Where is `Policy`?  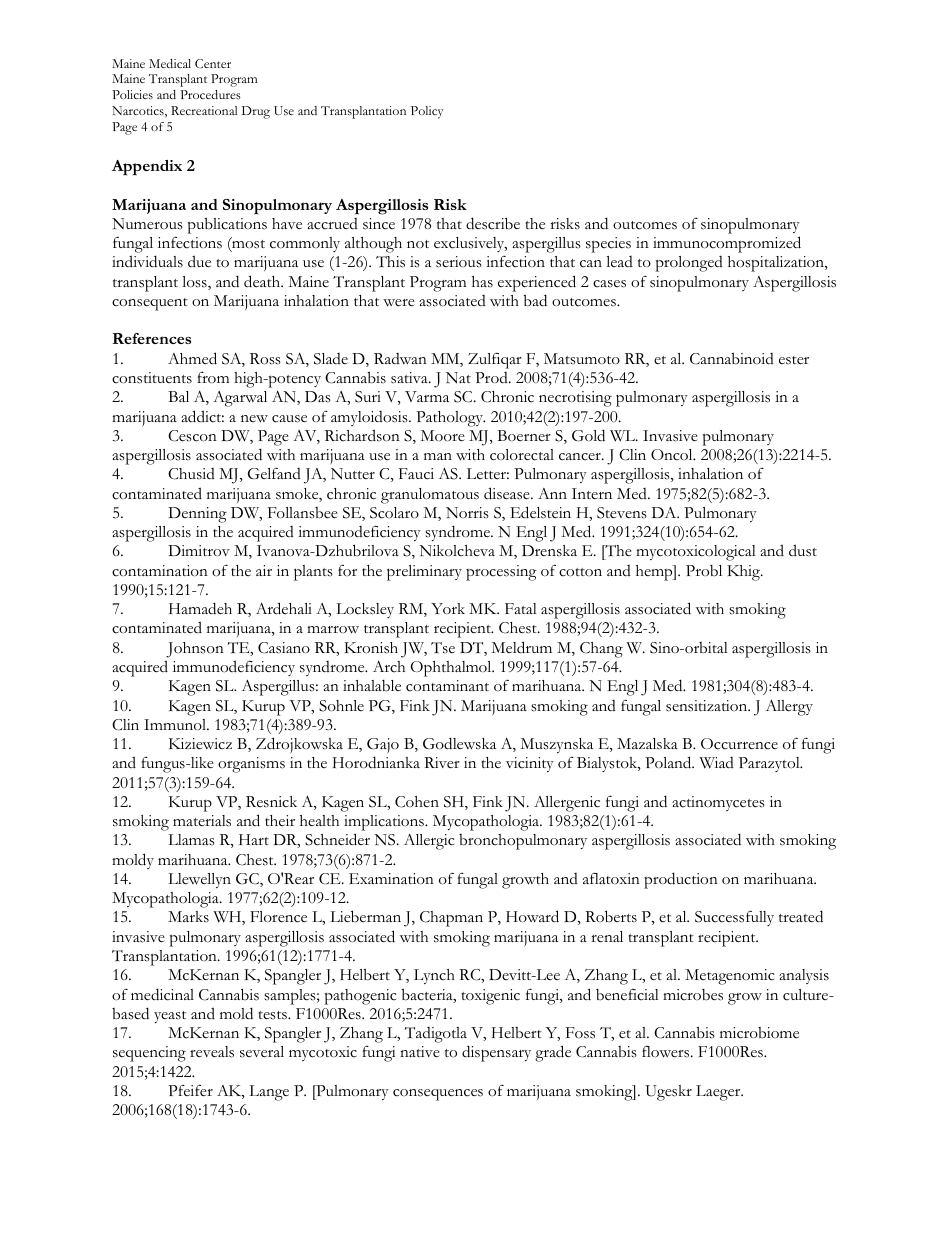 Policy is located at coordinates (427, 112).
